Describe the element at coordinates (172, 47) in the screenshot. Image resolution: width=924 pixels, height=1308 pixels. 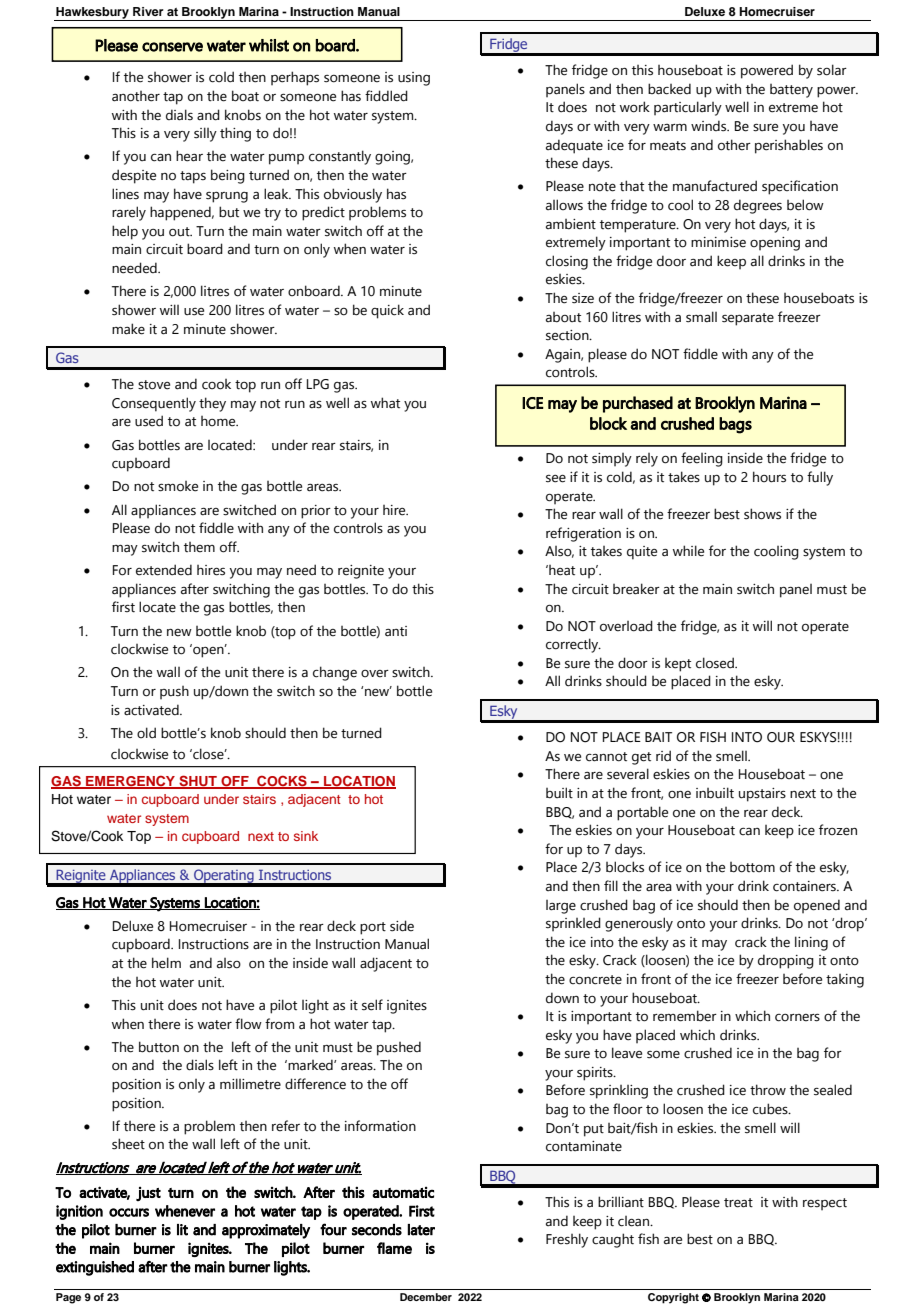
I see `conserve` at that location.
